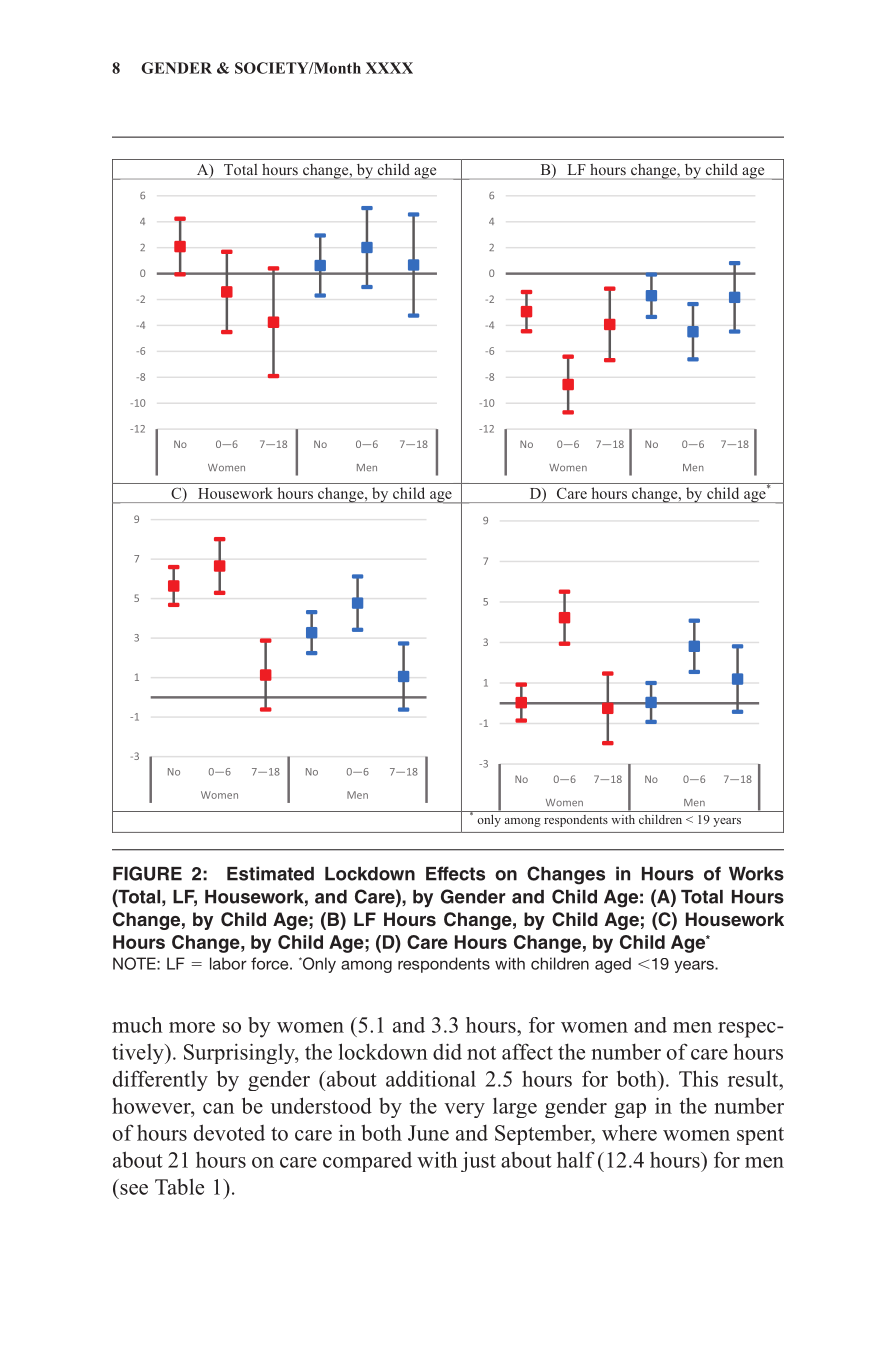 This page has width=896, height=1345. What do you see at coordinates (389, 68) in the page?
I see `XXXX` at bounding box center [389, 68].
